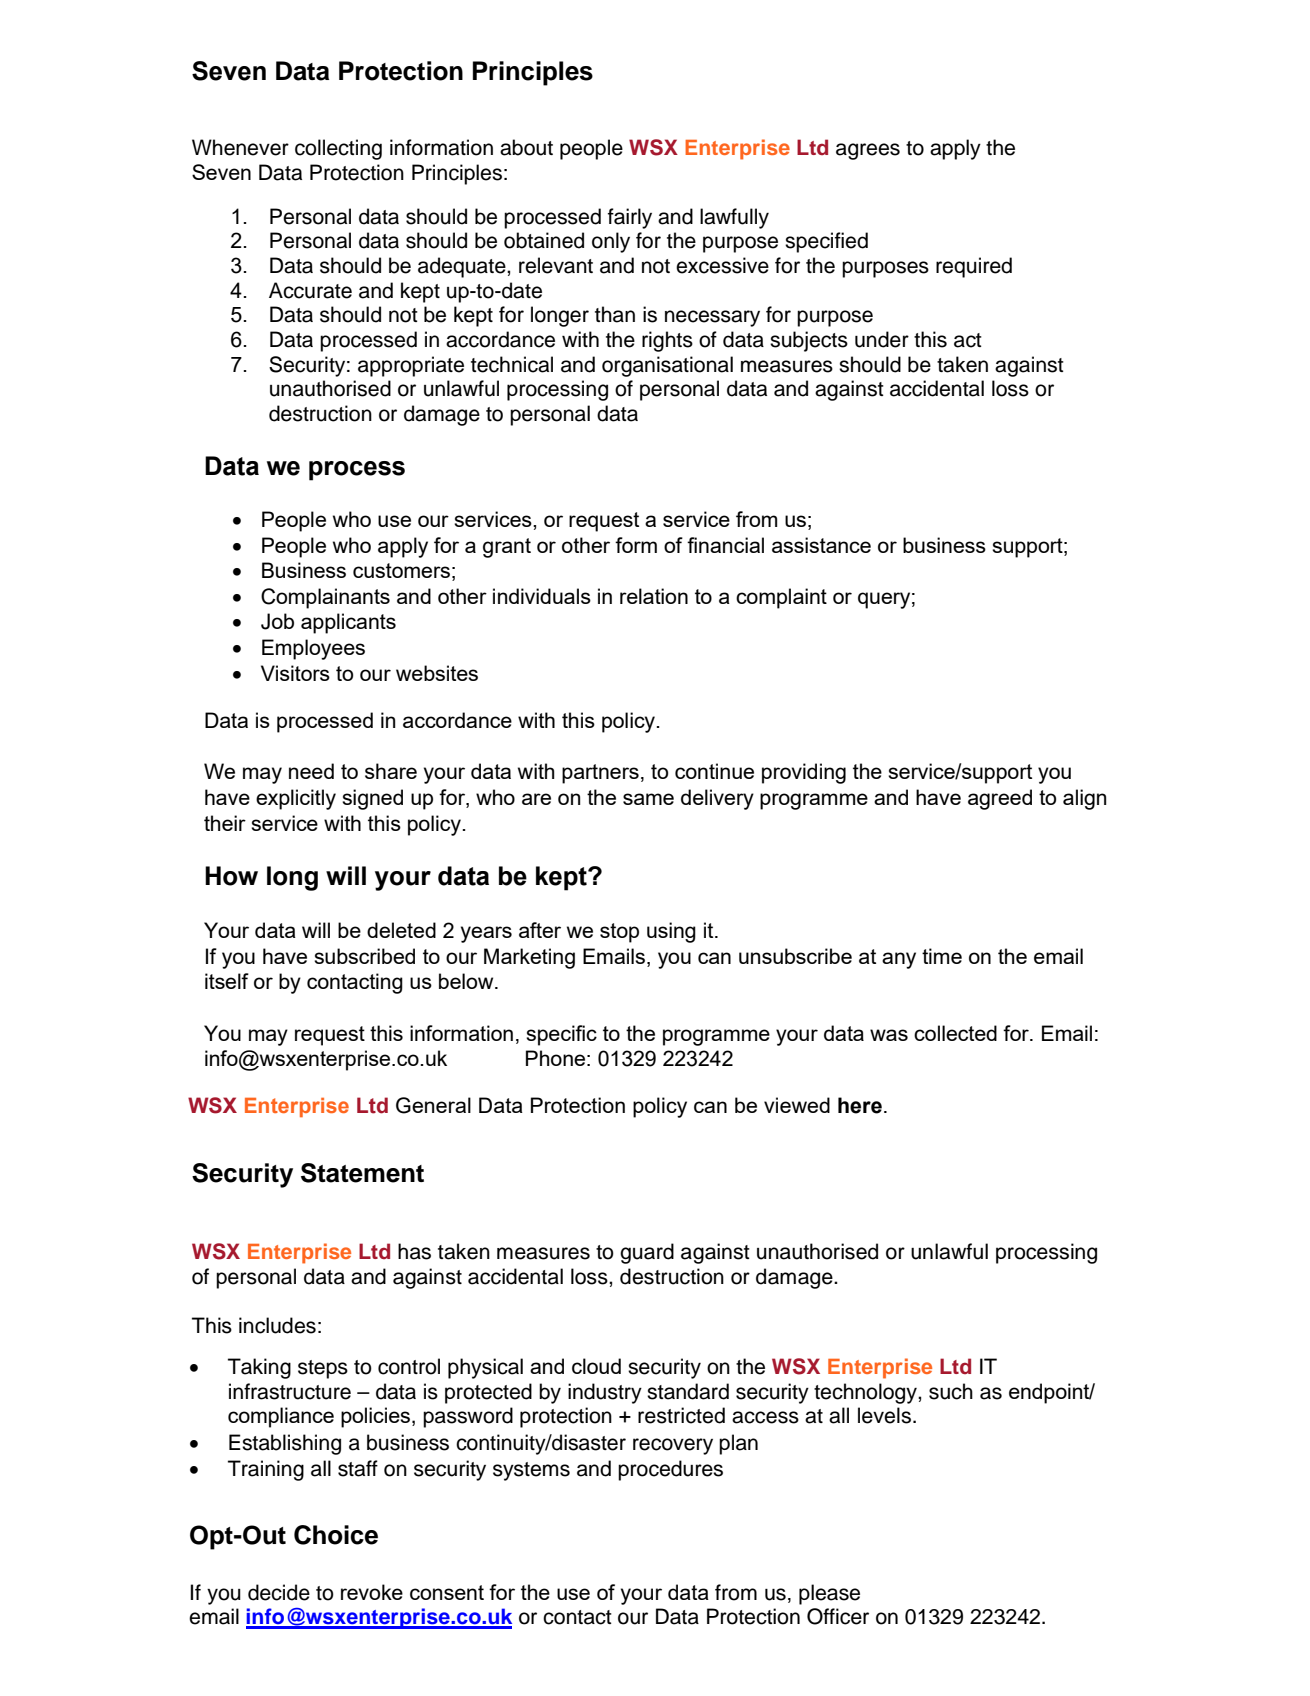 This screenshot has width=1310, height=1696. Describe the element at coordinates (821, 545) in the screenshot. I see `assistance` at that location.
